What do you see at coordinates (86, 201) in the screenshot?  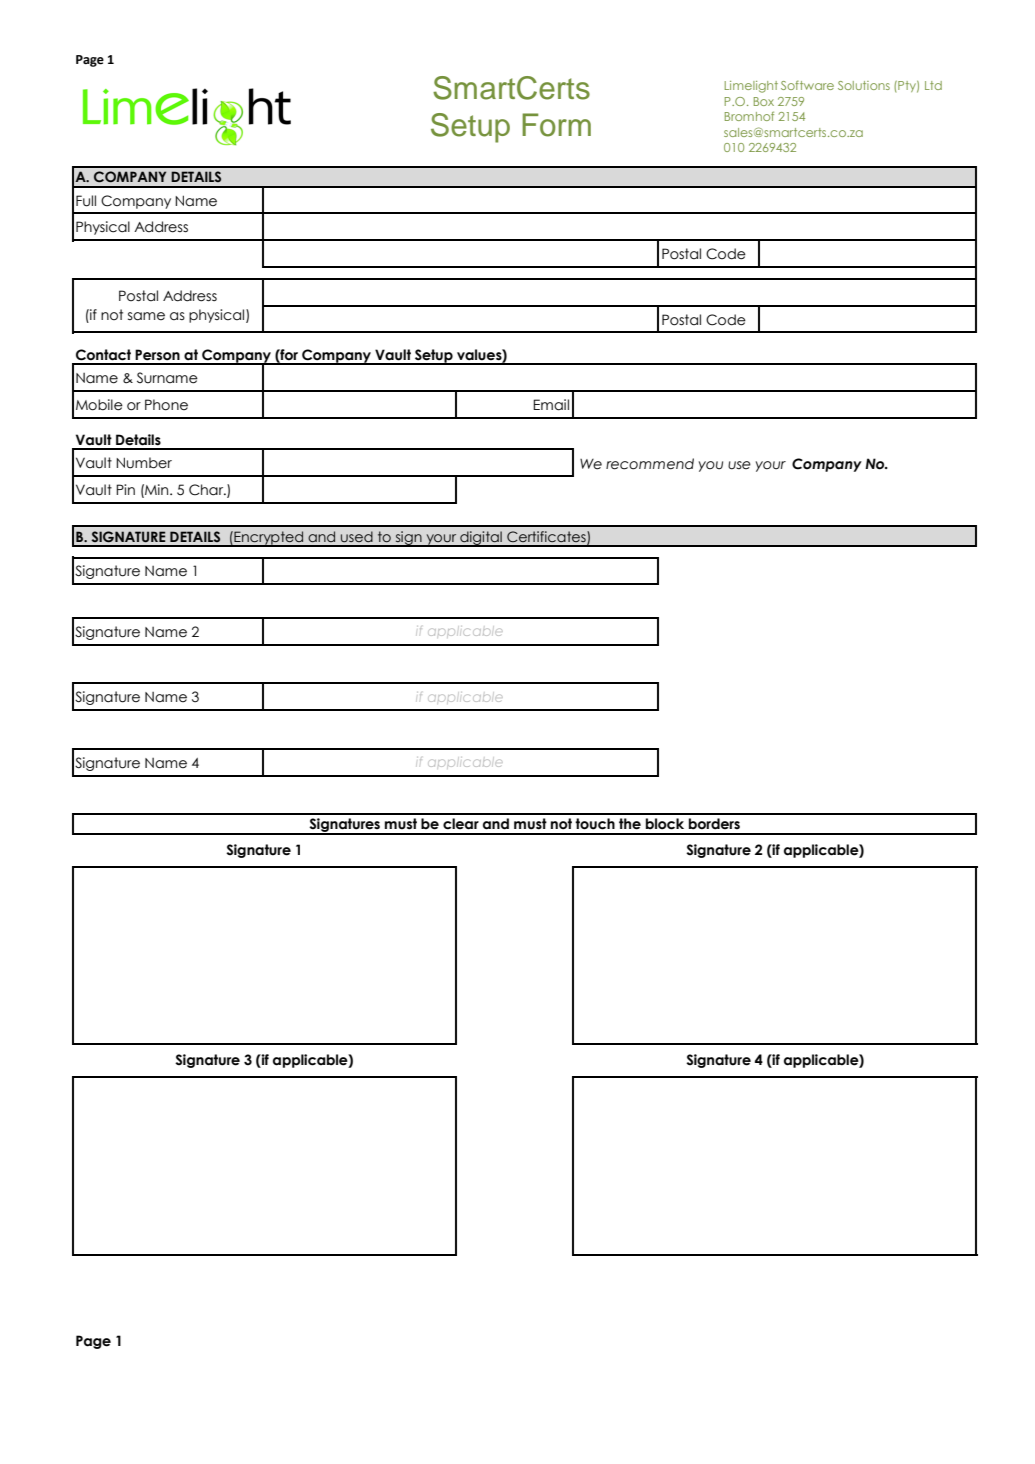 I see `Full` at bounding box center [86, 201].
